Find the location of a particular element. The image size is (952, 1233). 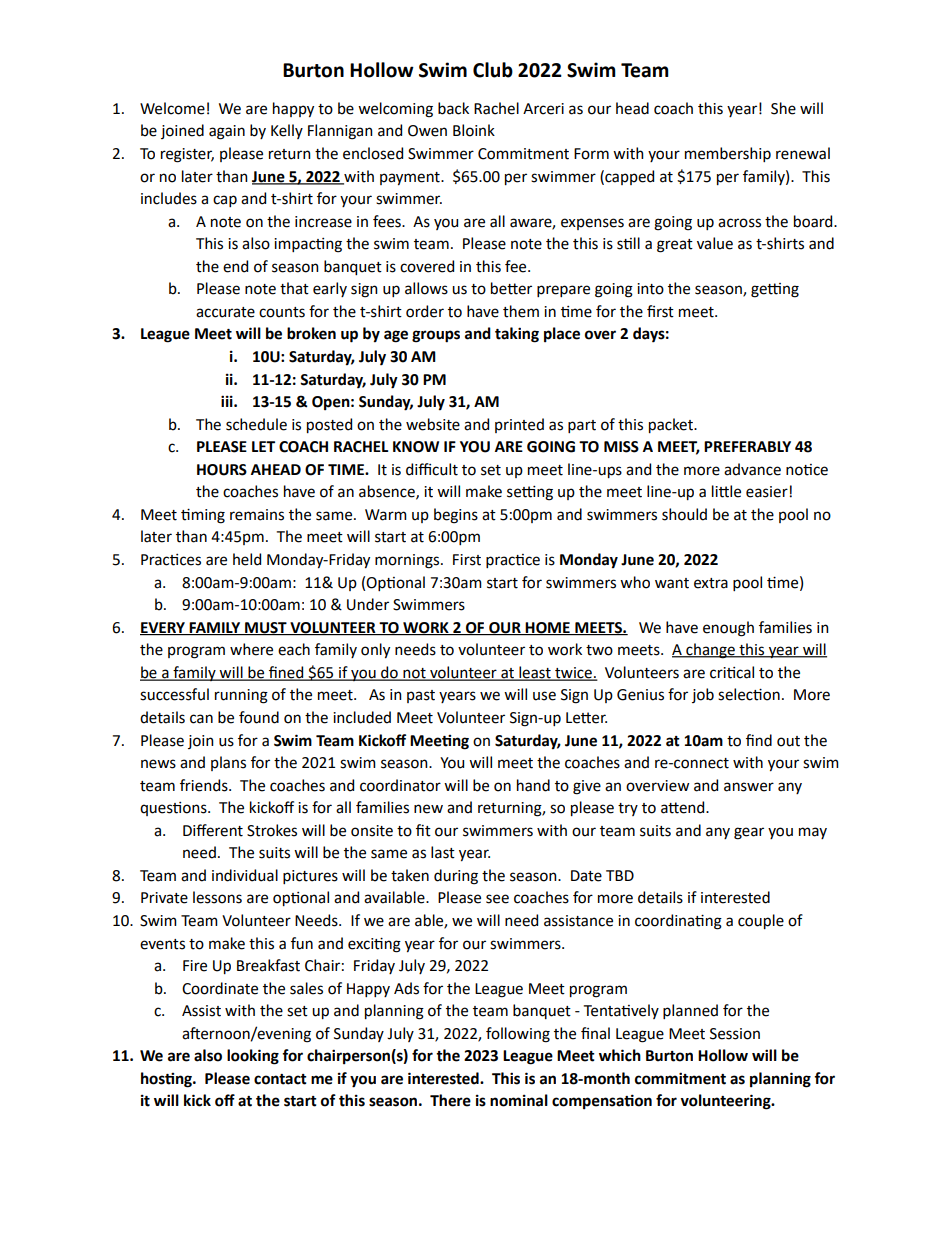

held is located at coordinates (247, 559).
